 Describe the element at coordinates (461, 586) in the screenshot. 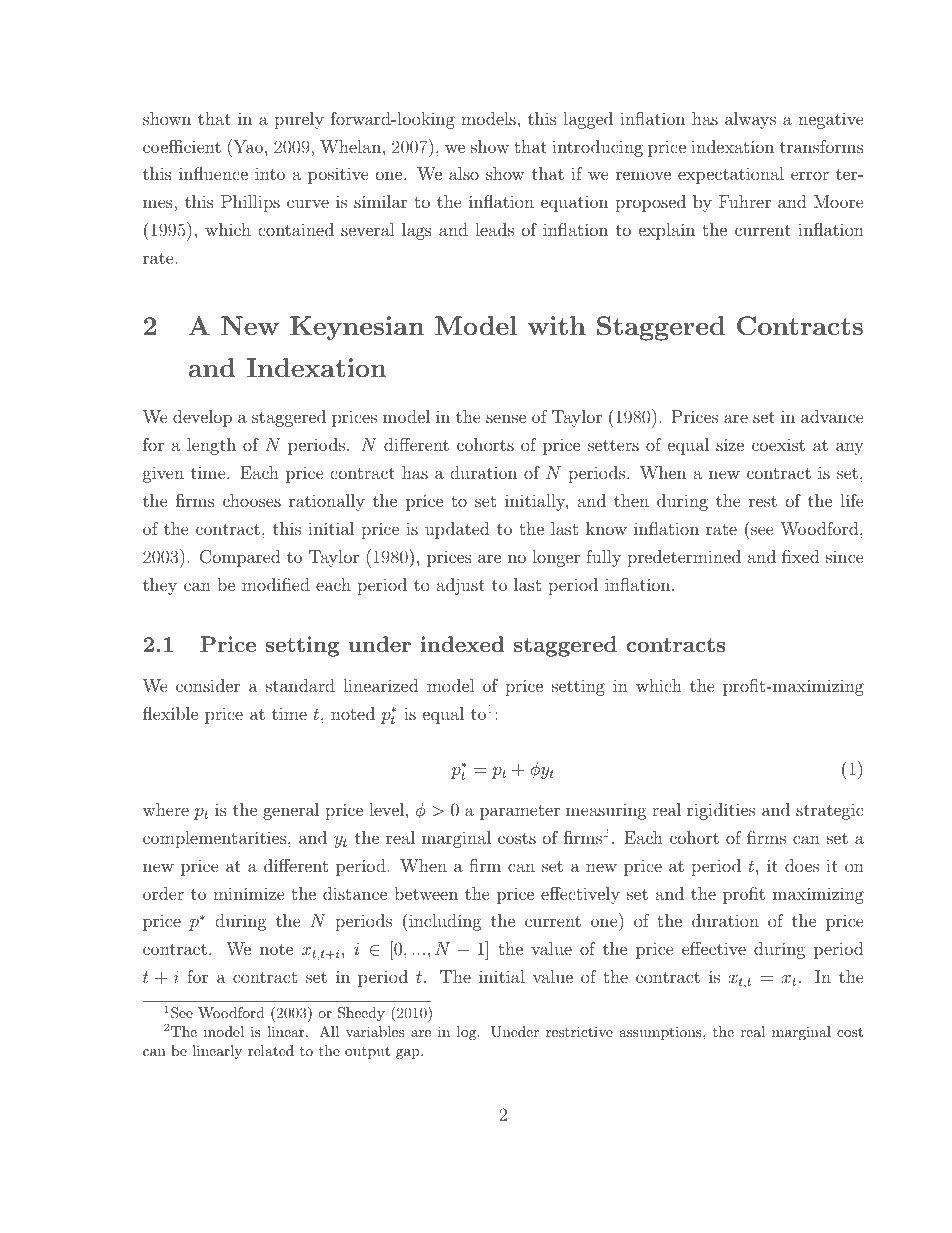

I see `adjust` at that location.
